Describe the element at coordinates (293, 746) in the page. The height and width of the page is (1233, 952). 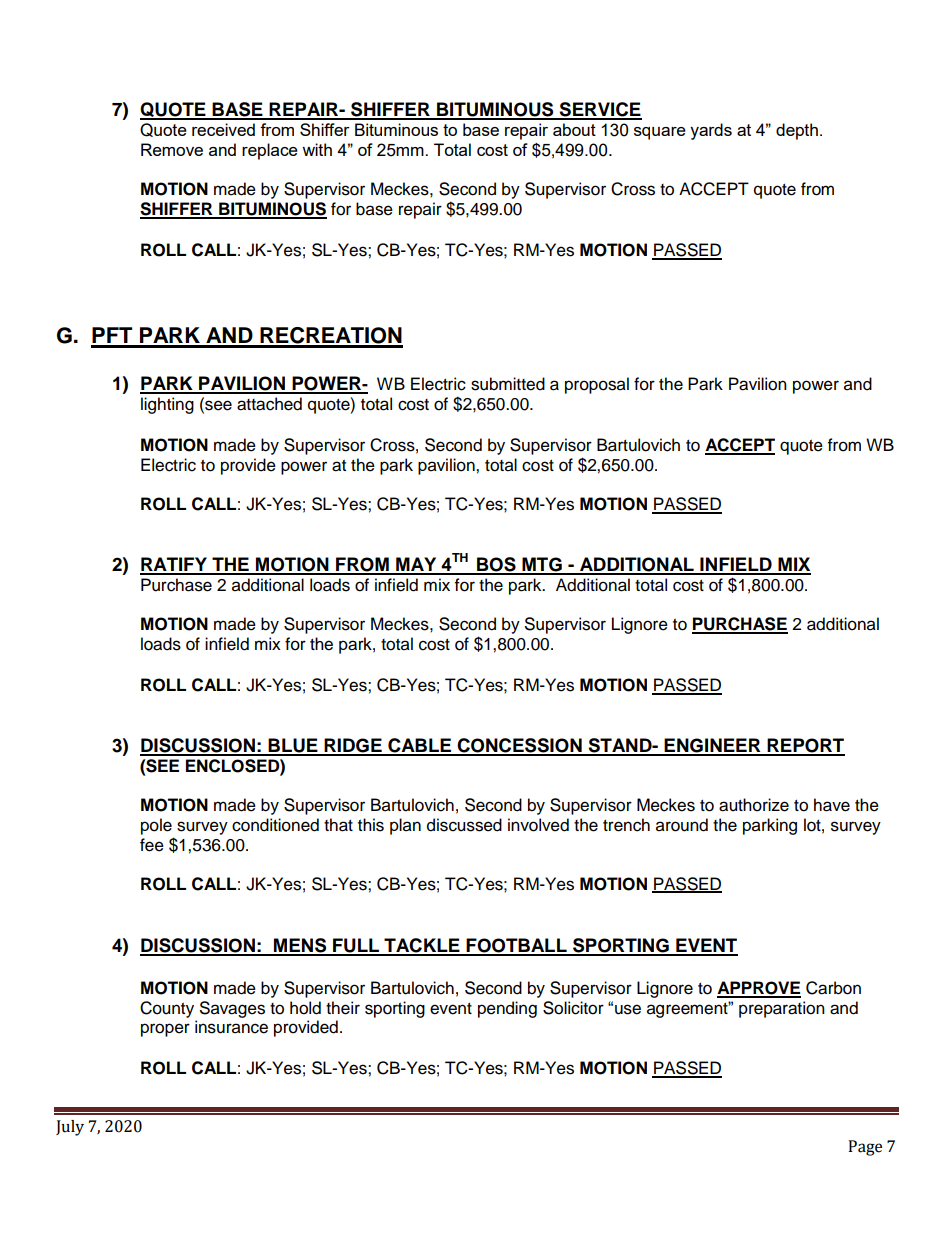
I see `BLUE` at that location.
